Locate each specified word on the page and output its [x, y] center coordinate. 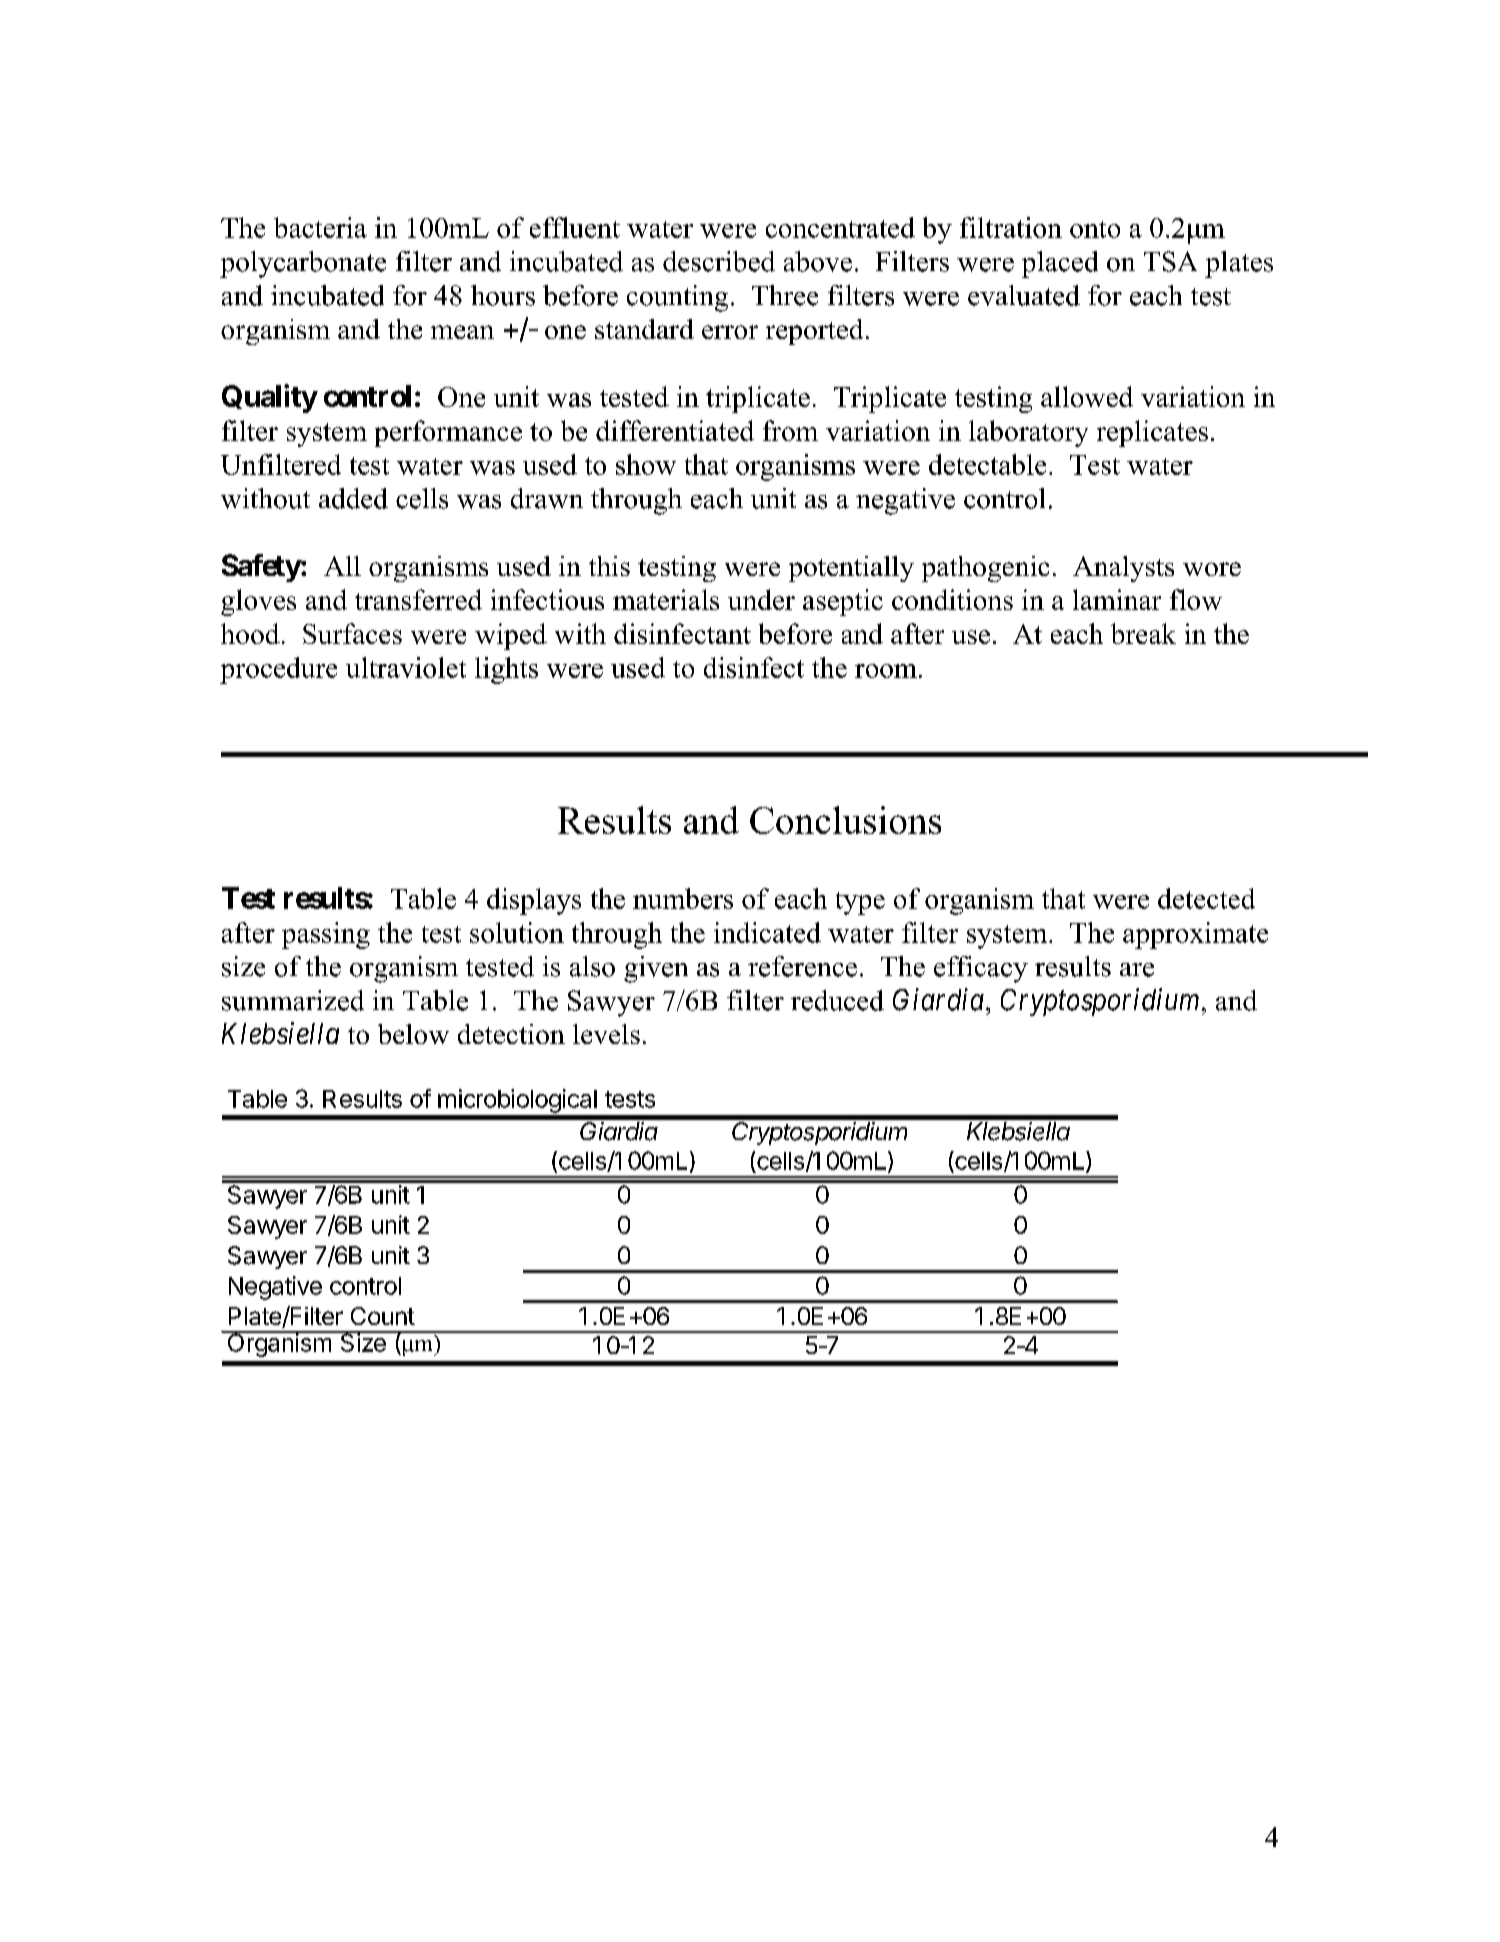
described [719, 261]
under [761, 599]
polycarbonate [303, 264]
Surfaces [352, 633]
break [1143, 633]
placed [1060, 264]
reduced [837, 1000]
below [413, 1034]
